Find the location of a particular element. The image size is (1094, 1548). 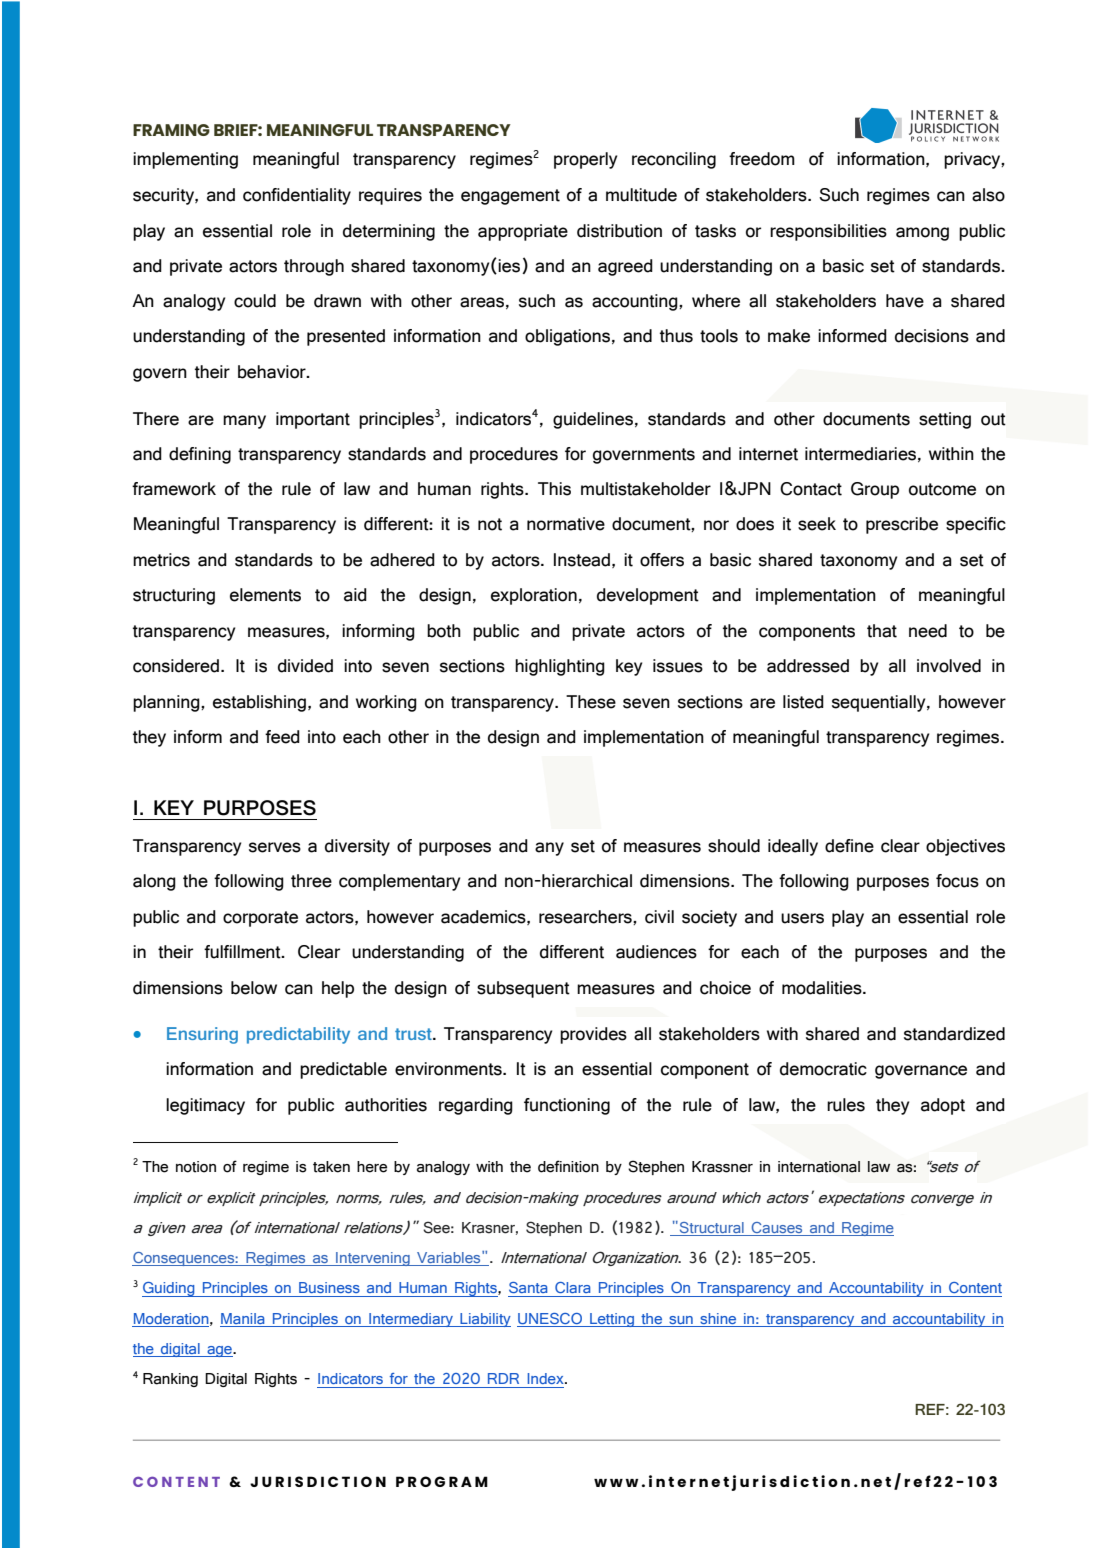

standardized is located at coordinates (954, 1034).
